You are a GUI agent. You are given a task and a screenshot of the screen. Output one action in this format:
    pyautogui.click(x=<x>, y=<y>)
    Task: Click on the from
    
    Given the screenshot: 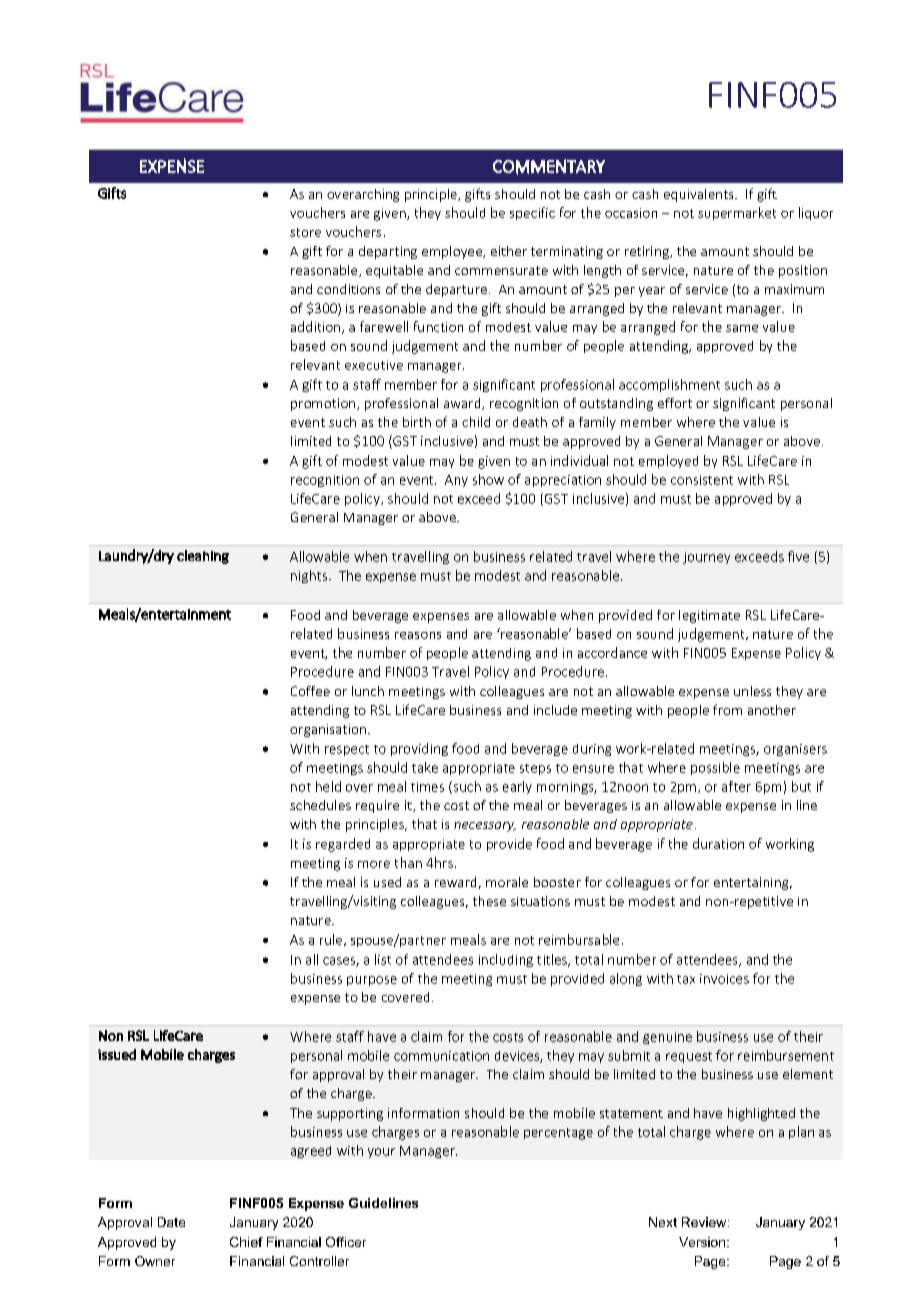 What is the action you would take?
    pyautogui.click(x=727, y=709)
